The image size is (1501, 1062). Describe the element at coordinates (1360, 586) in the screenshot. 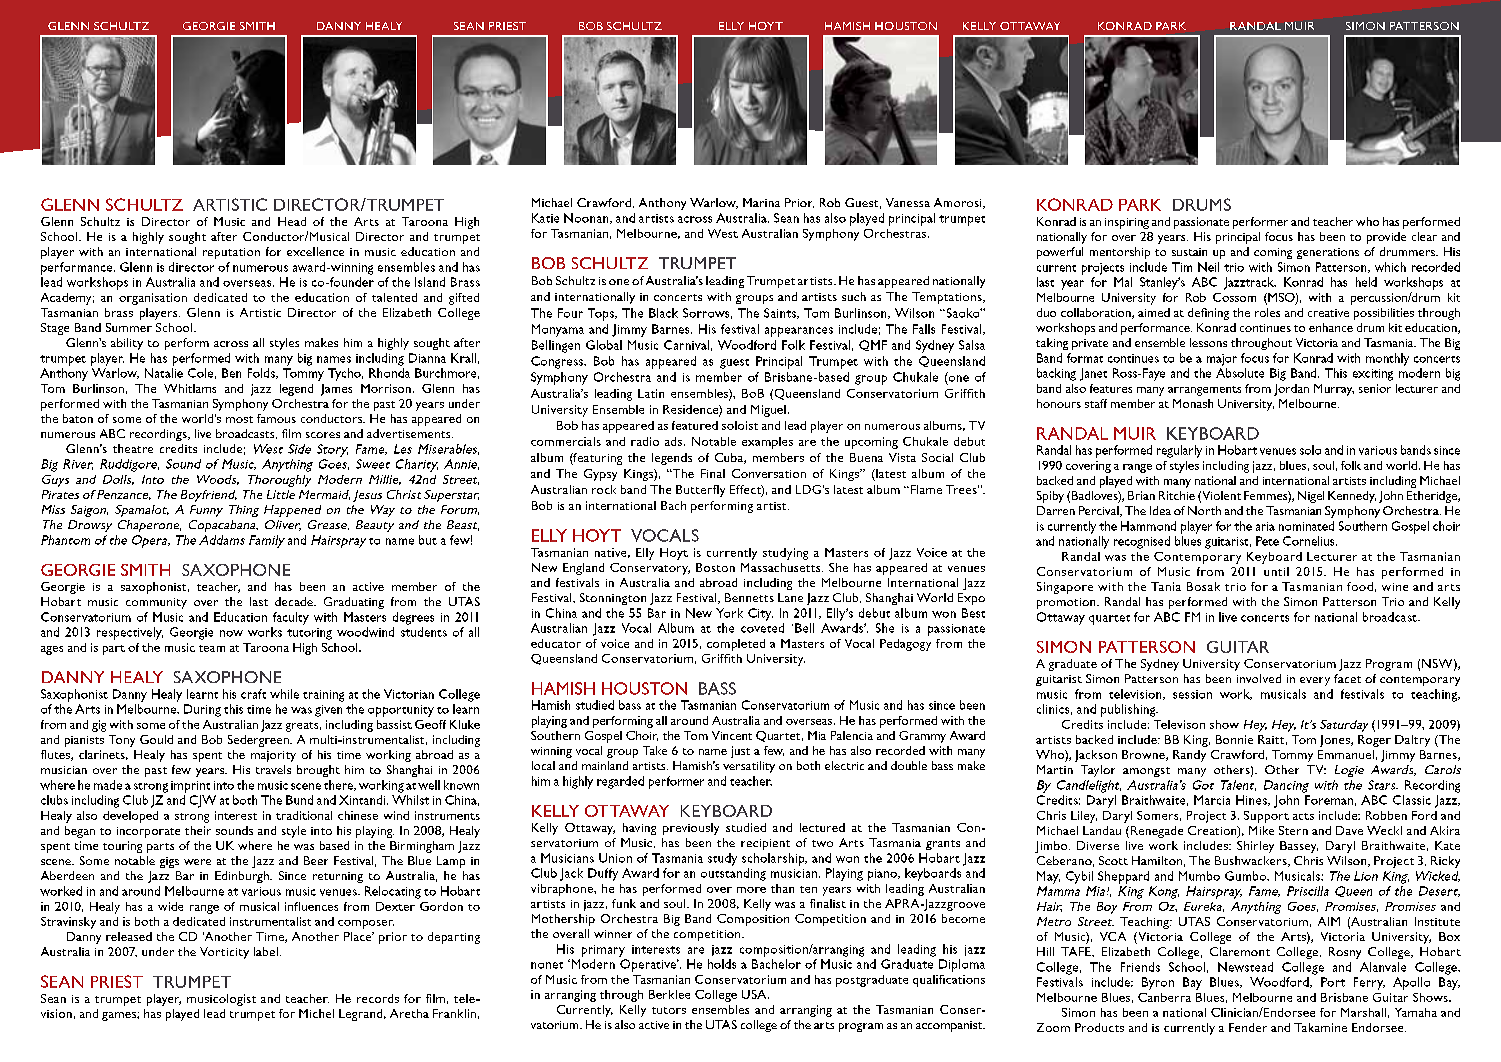

I see `food` at that location.
